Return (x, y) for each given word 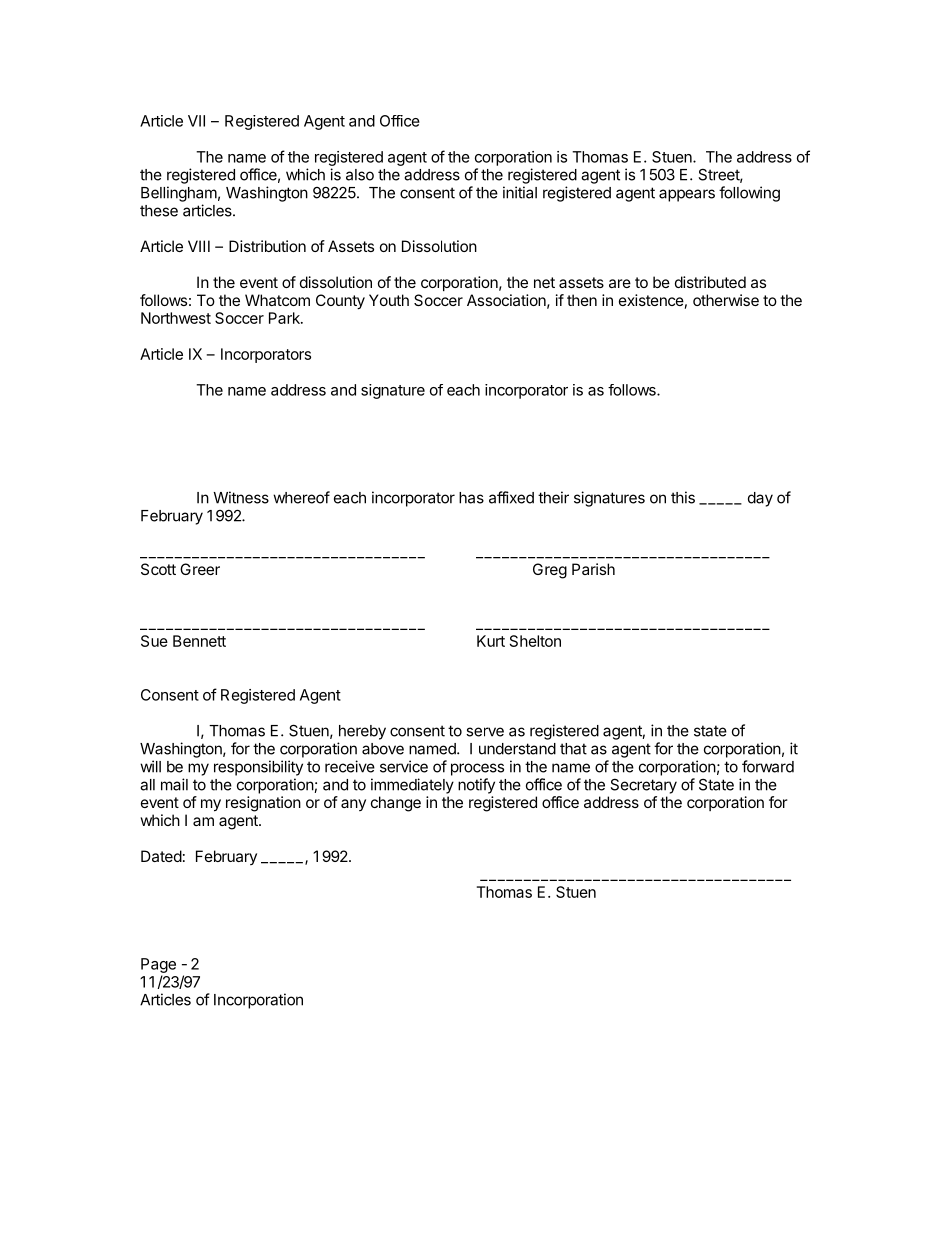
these (159, 211)
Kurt (491, 641)
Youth (389, 300)
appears (687, 195)
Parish (593, 569)
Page (158, 965)
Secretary (644, 786)
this (683, 497)
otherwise (726, 300)
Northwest (176, 318)
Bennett (199, 641)
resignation (263, 804)
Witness (241, 497)
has (471, 498)
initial (520, 192)
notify (476, 786)
